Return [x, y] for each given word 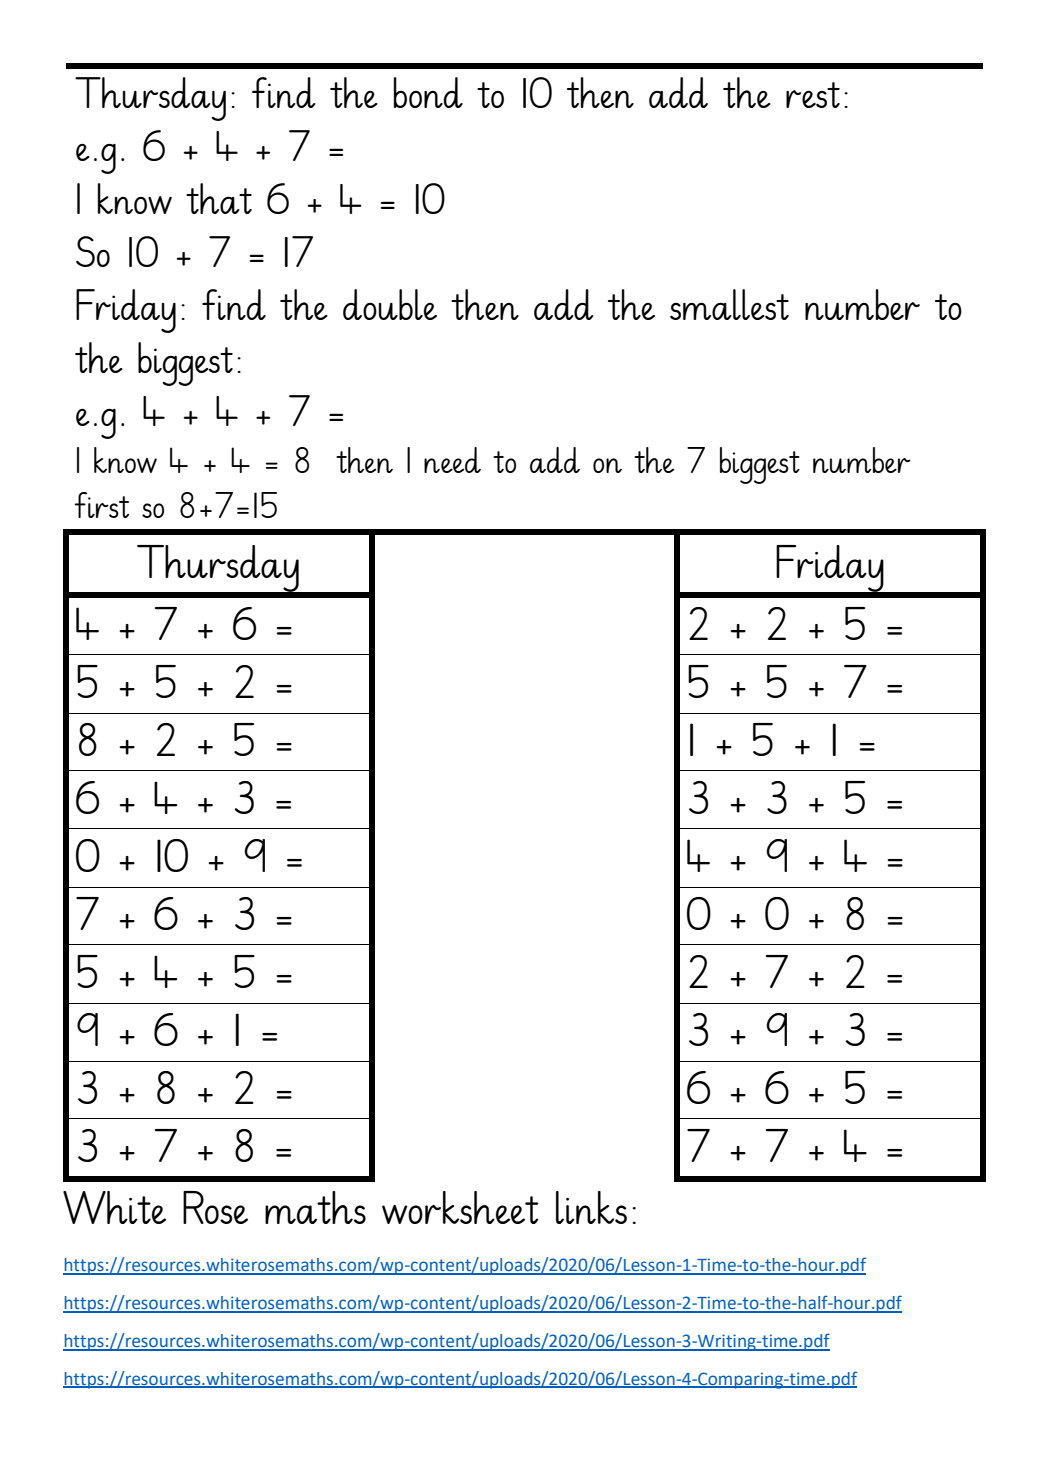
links [591, 1207]
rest [813, 95]
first [102, 505]
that [219, 198]
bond [428, 92]
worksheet [460, 1207]
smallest [729, 304]
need [452, 460]
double [390, 304]
